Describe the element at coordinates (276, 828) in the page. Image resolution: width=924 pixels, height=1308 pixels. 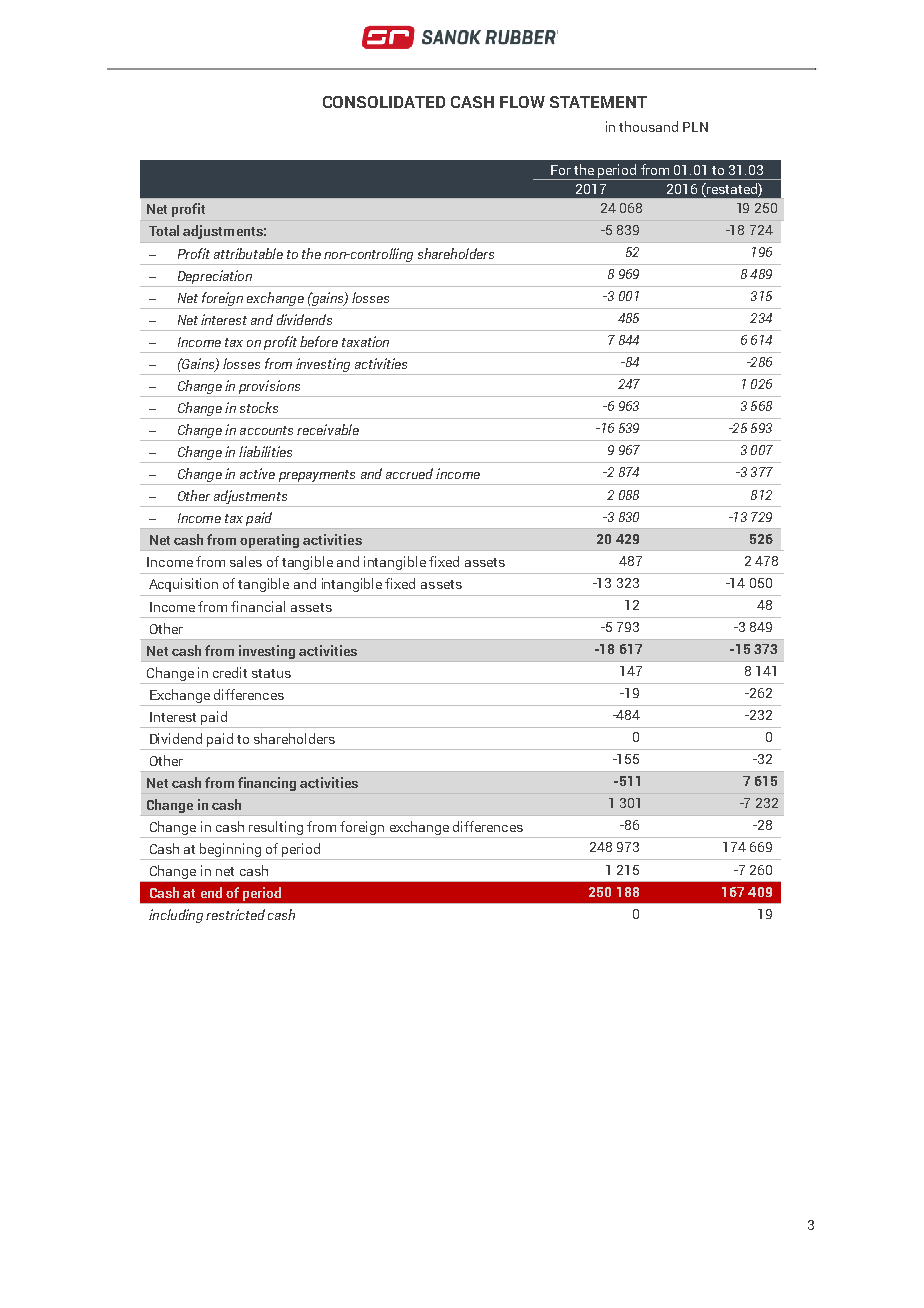
I see `resulting` at that location.
